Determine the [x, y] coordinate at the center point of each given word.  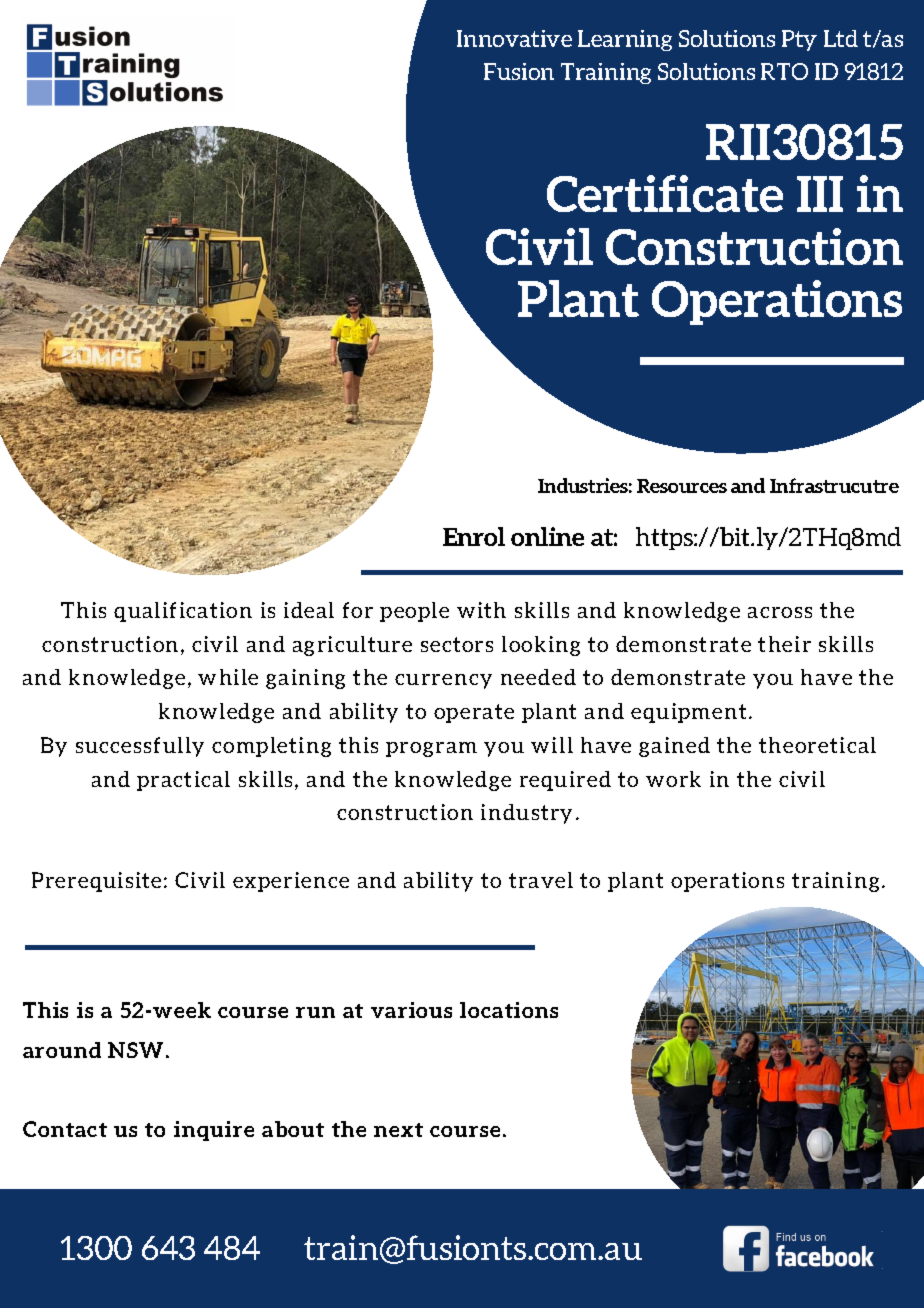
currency [443, 681]
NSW [135, 1050]
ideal [309, 610]
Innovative [514, 38]
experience [291, 882]
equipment [688, 713]
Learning [625, 40]
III [820, 194]
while [228, 677]
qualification [183, 612]
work [673, 779]
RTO [784, 71]
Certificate [665, 193]
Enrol [474, 536]
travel [541, 880]
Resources [682, 486]
